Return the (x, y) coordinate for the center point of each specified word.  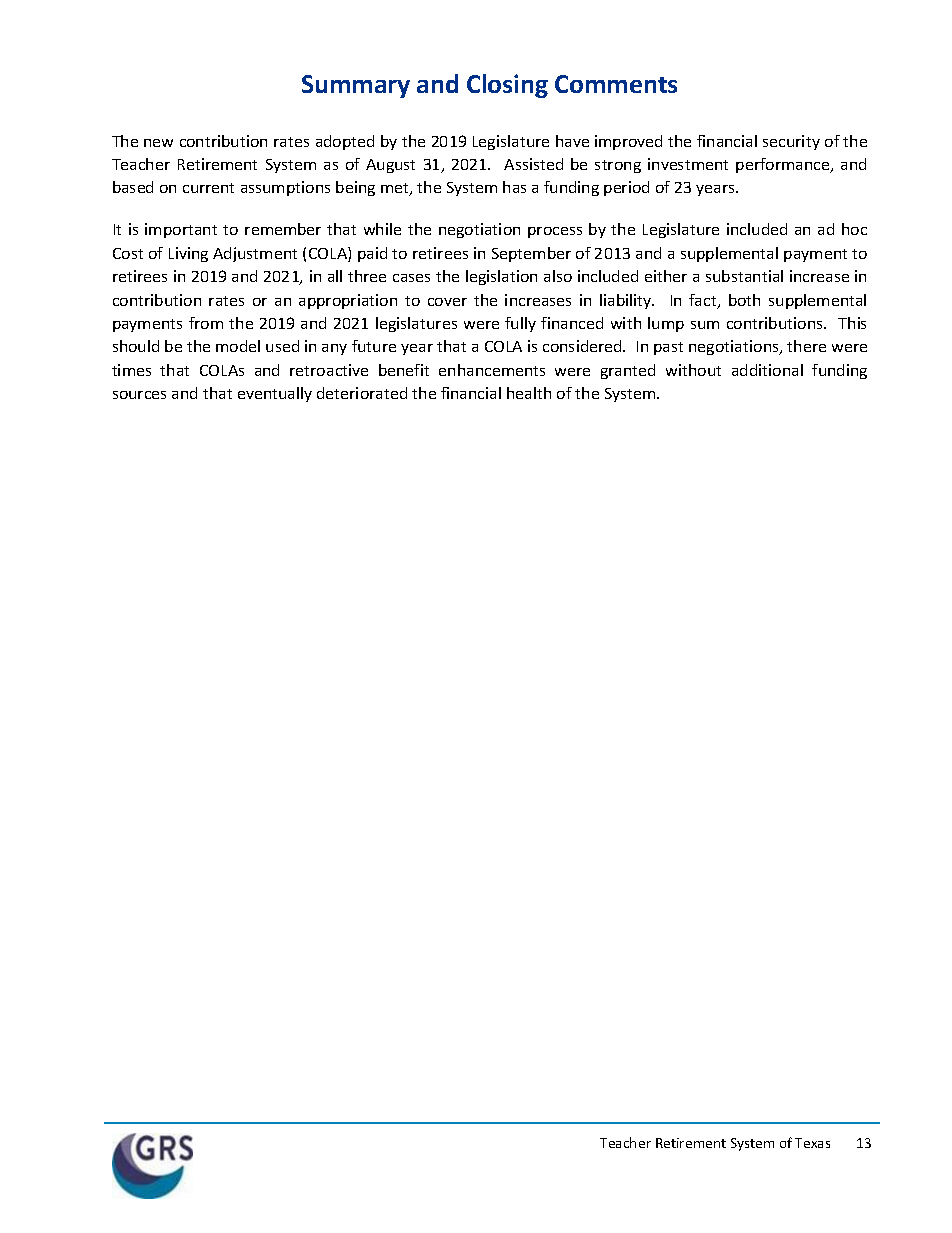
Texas (812, 1143)
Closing (507, 86)
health (529, 393)
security (791, 142)
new (158, 143)
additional (767, 370)
